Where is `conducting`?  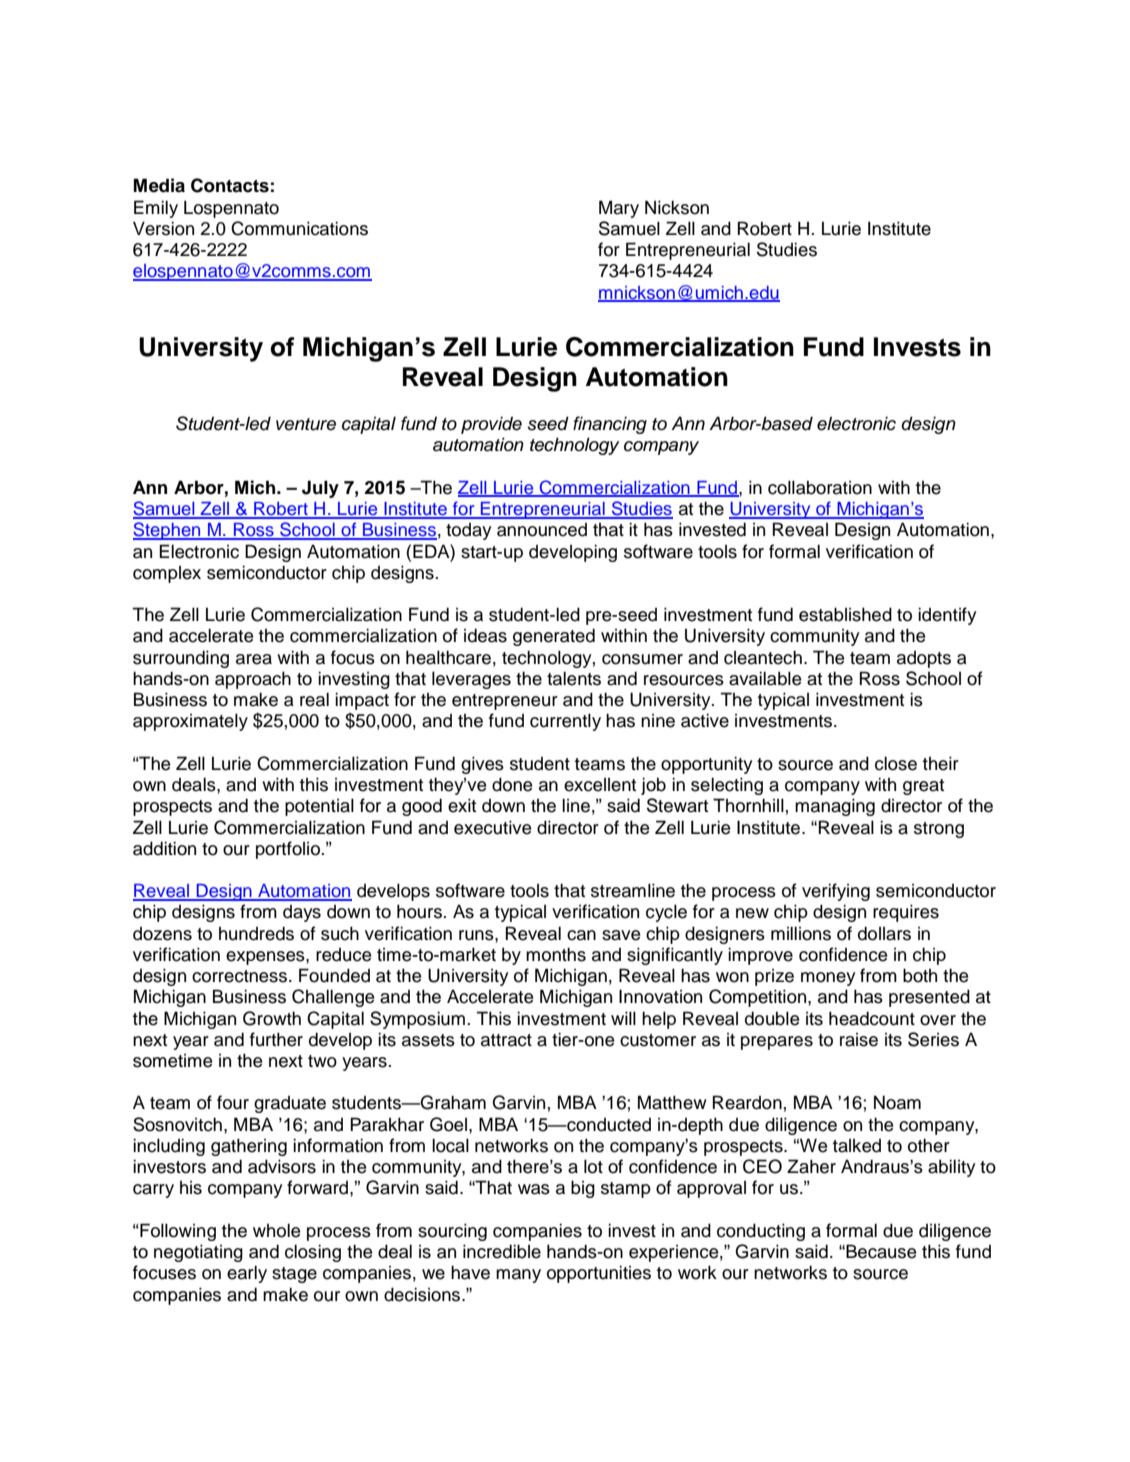
conducting is located at coordinates (761, 1232).
